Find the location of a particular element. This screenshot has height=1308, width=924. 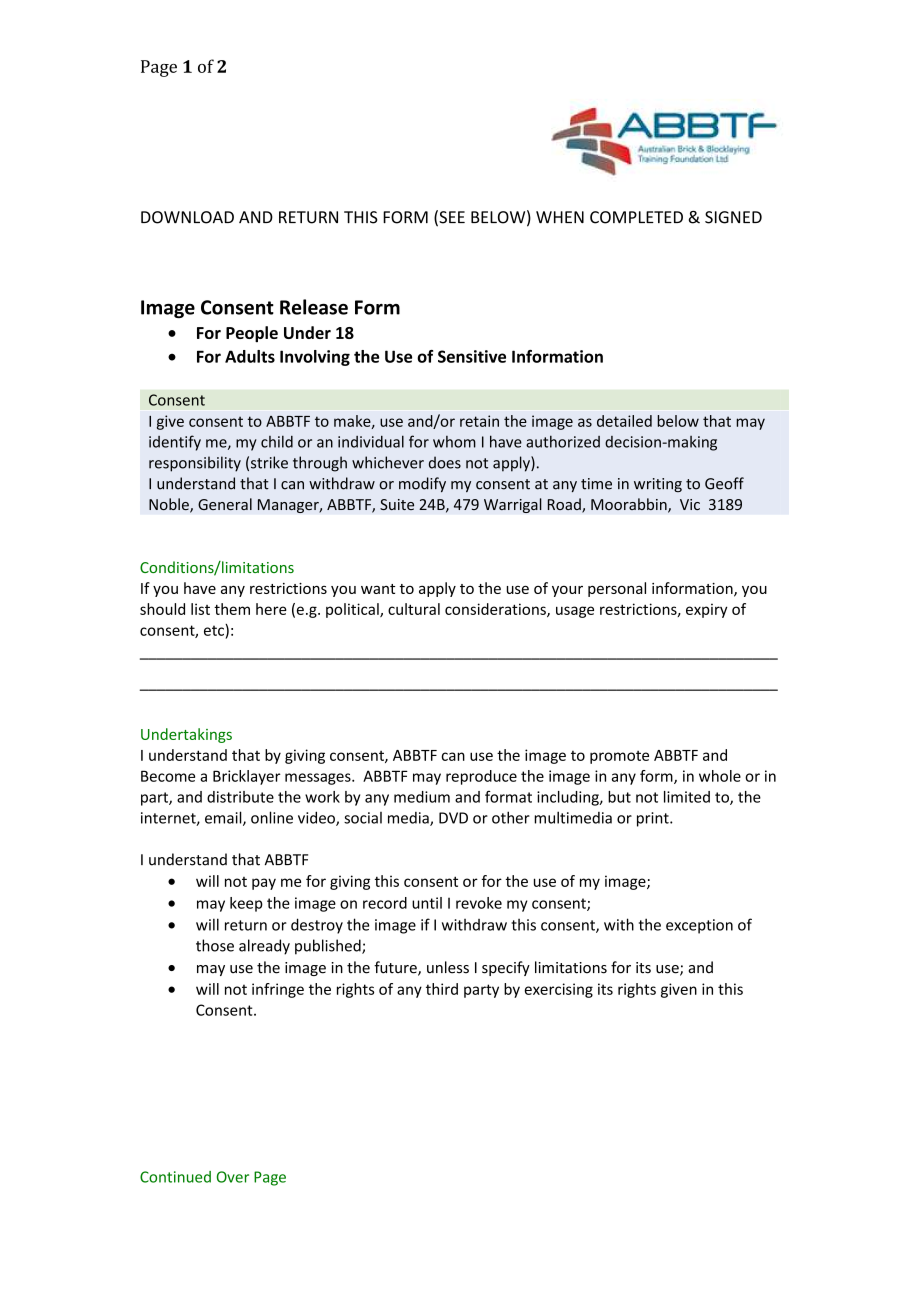

Vic is located at coordinates (690, 504).
